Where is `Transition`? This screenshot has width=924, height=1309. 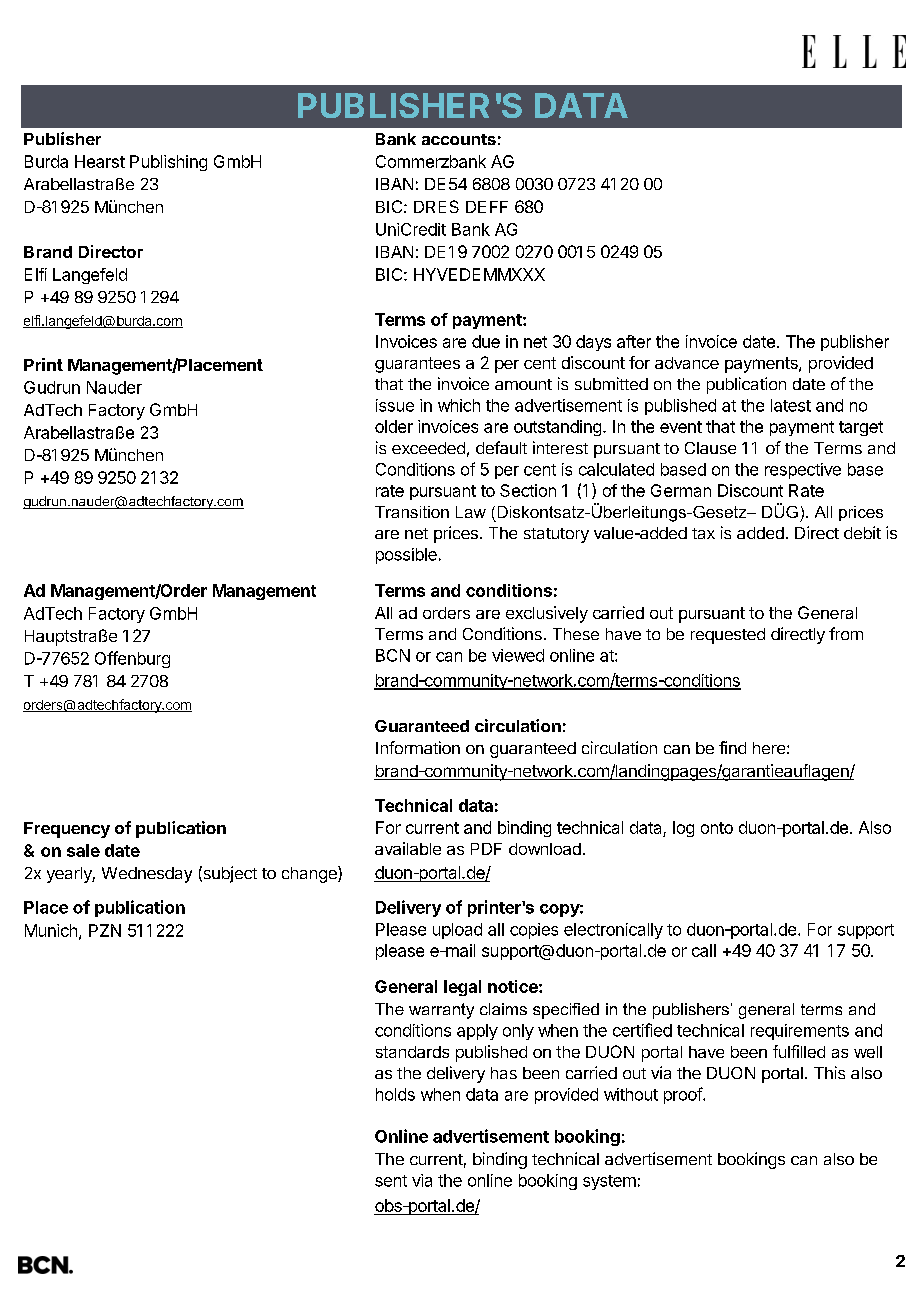
Transition is located at coordinates (412, 512).
